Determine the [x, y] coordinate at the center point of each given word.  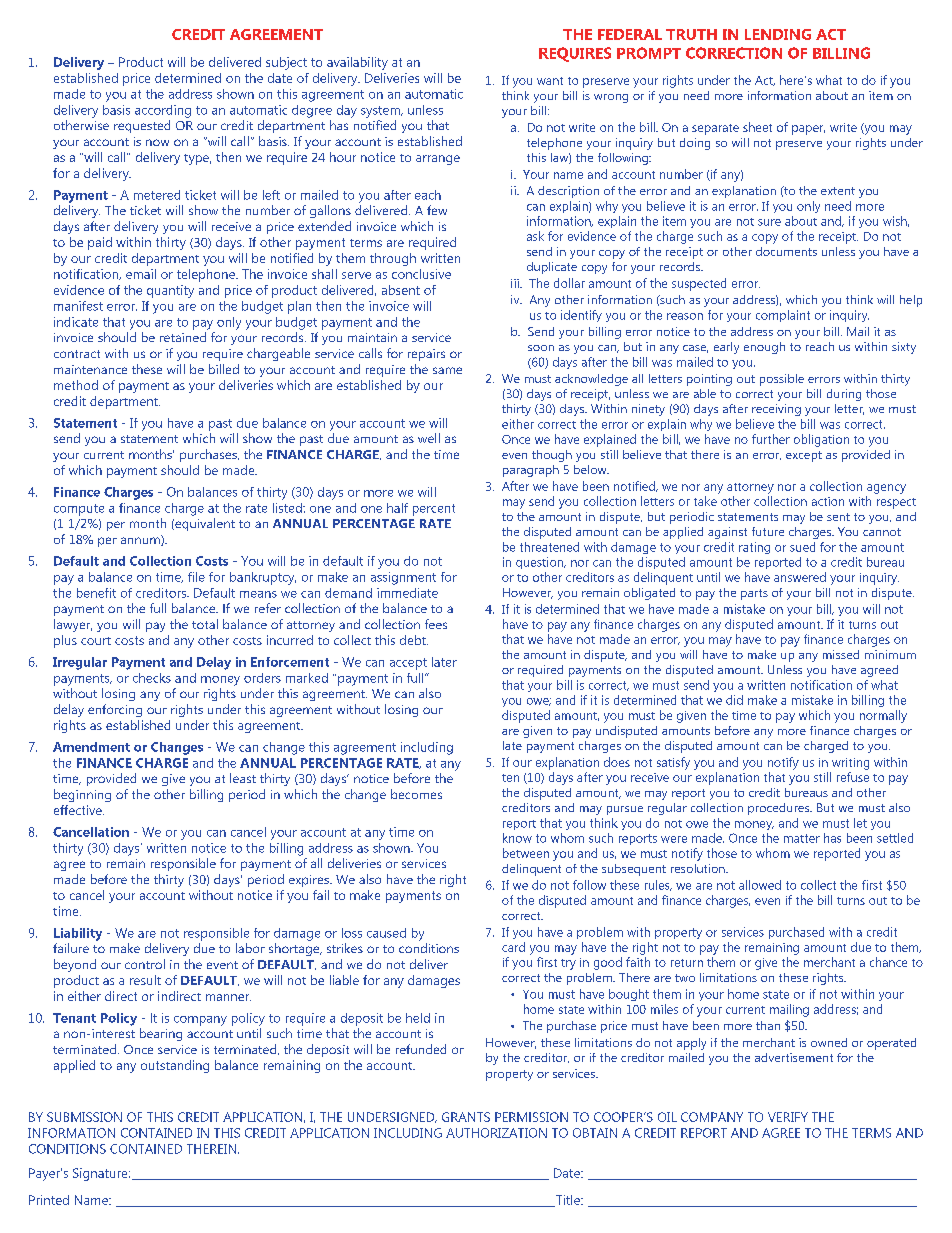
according [163, 111]
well [429, 438]
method [76, 385]
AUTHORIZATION [496, 1133]
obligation [821, 440]
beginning [82, 795]
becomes [416, 794]
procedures [780, 809]
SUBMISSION [84, 1117]
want [550, 81]
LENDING [778, 34]
